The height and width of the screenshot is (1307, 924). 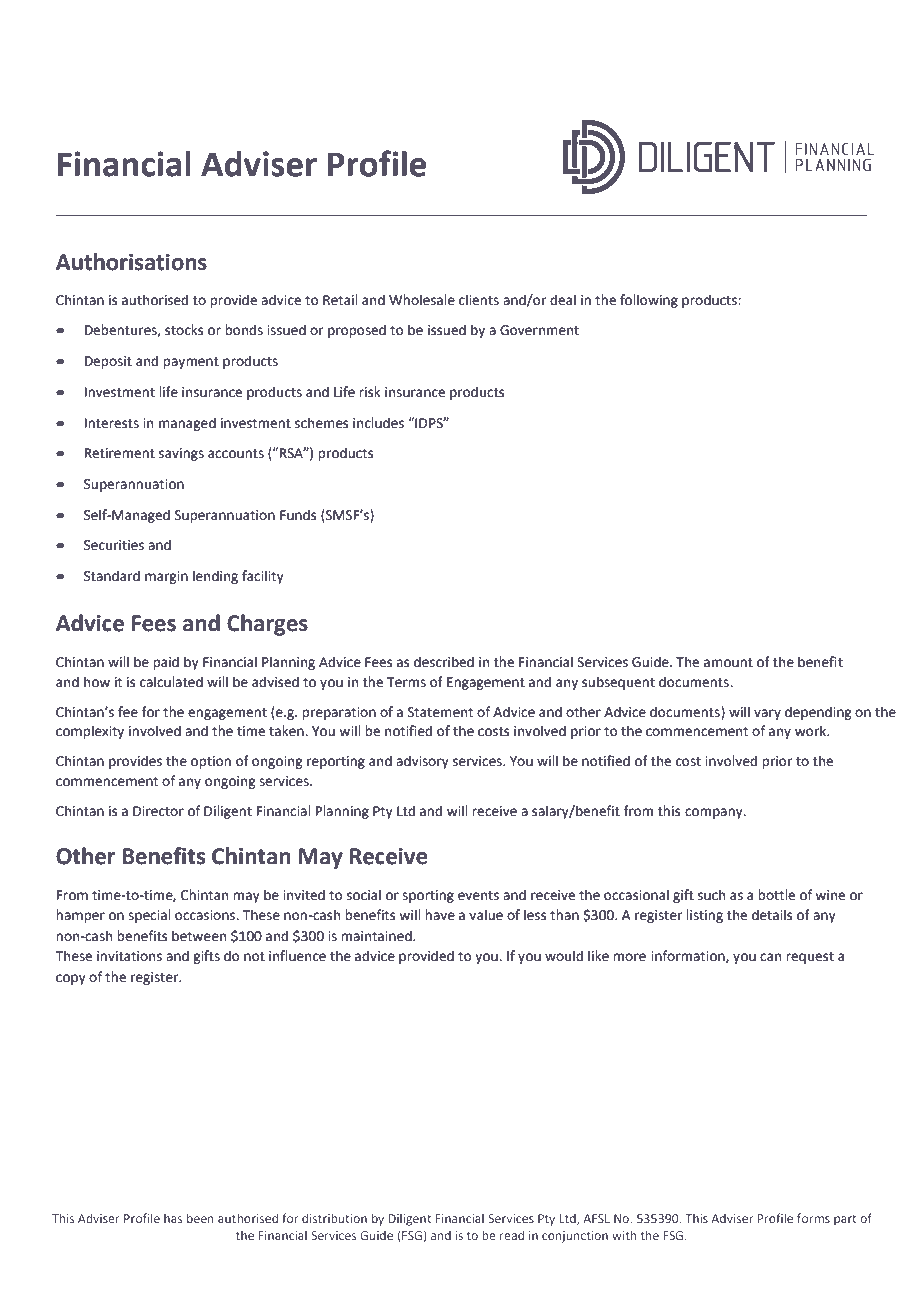 I want to click on have, so click(x=440, y=915).
